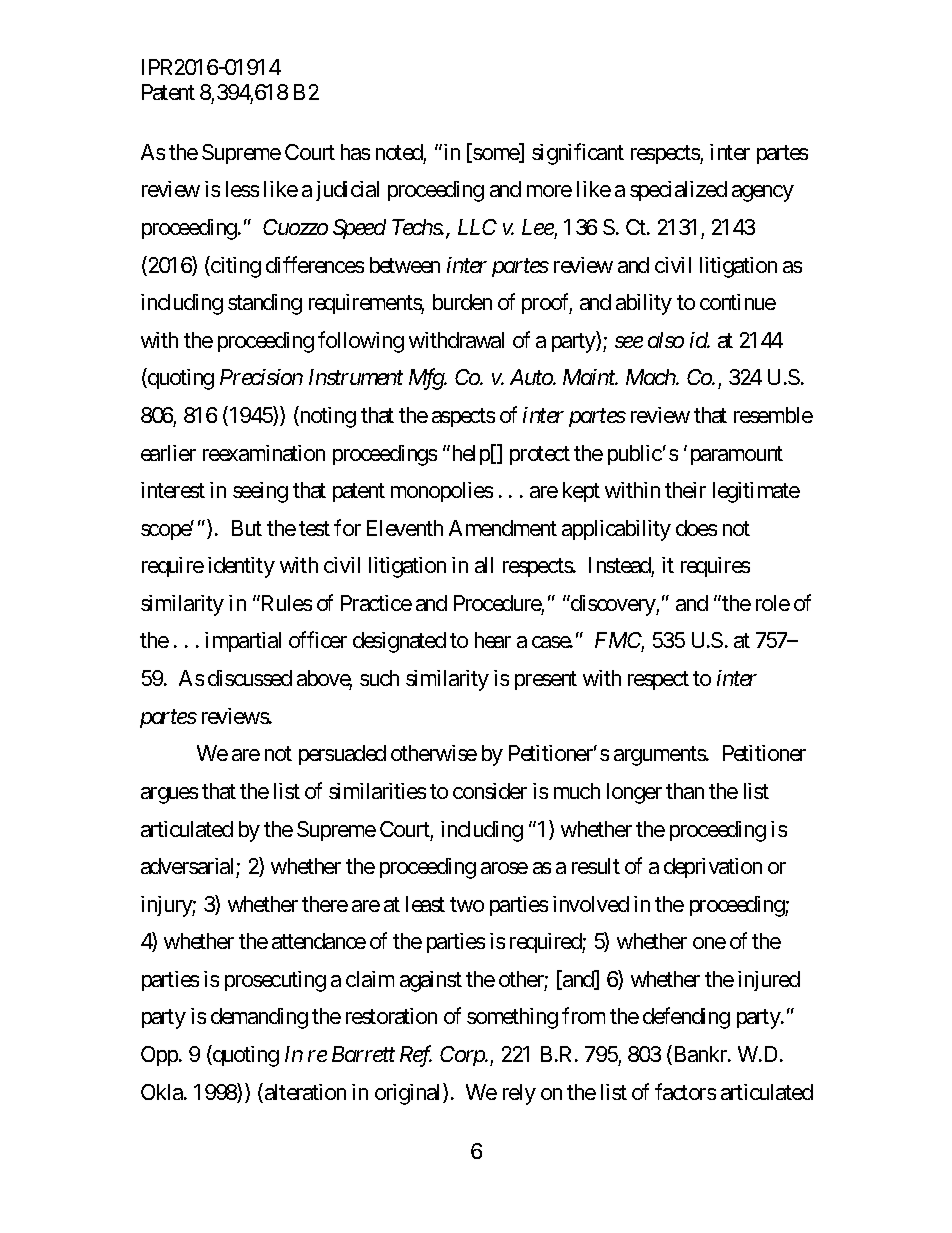 The image size is (952, 1233). I want to click on role, so click(773, 603).
